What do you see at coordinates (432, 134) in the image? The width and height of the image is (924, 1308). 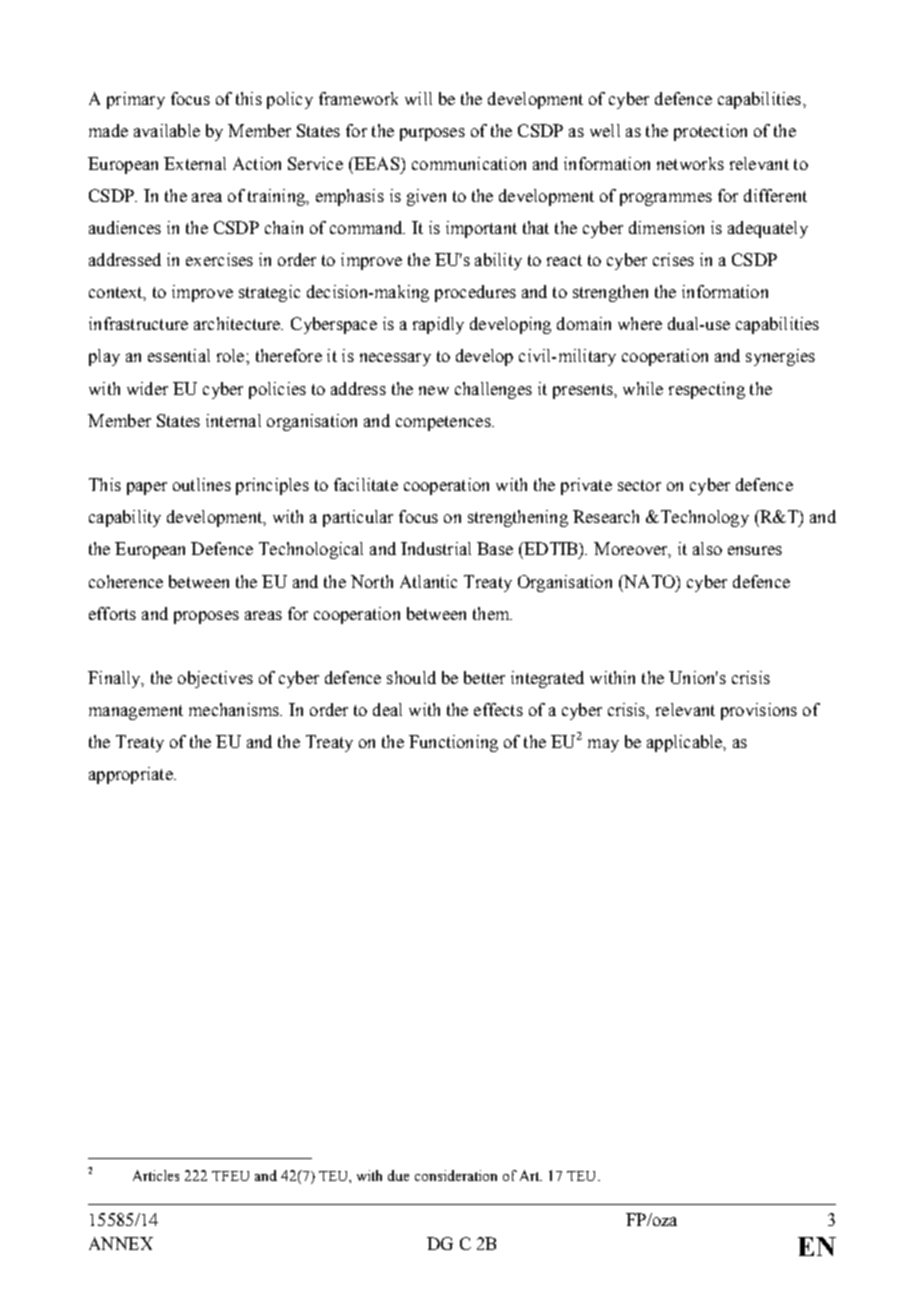 I see `purposes` at bounding box center [432, 134].
